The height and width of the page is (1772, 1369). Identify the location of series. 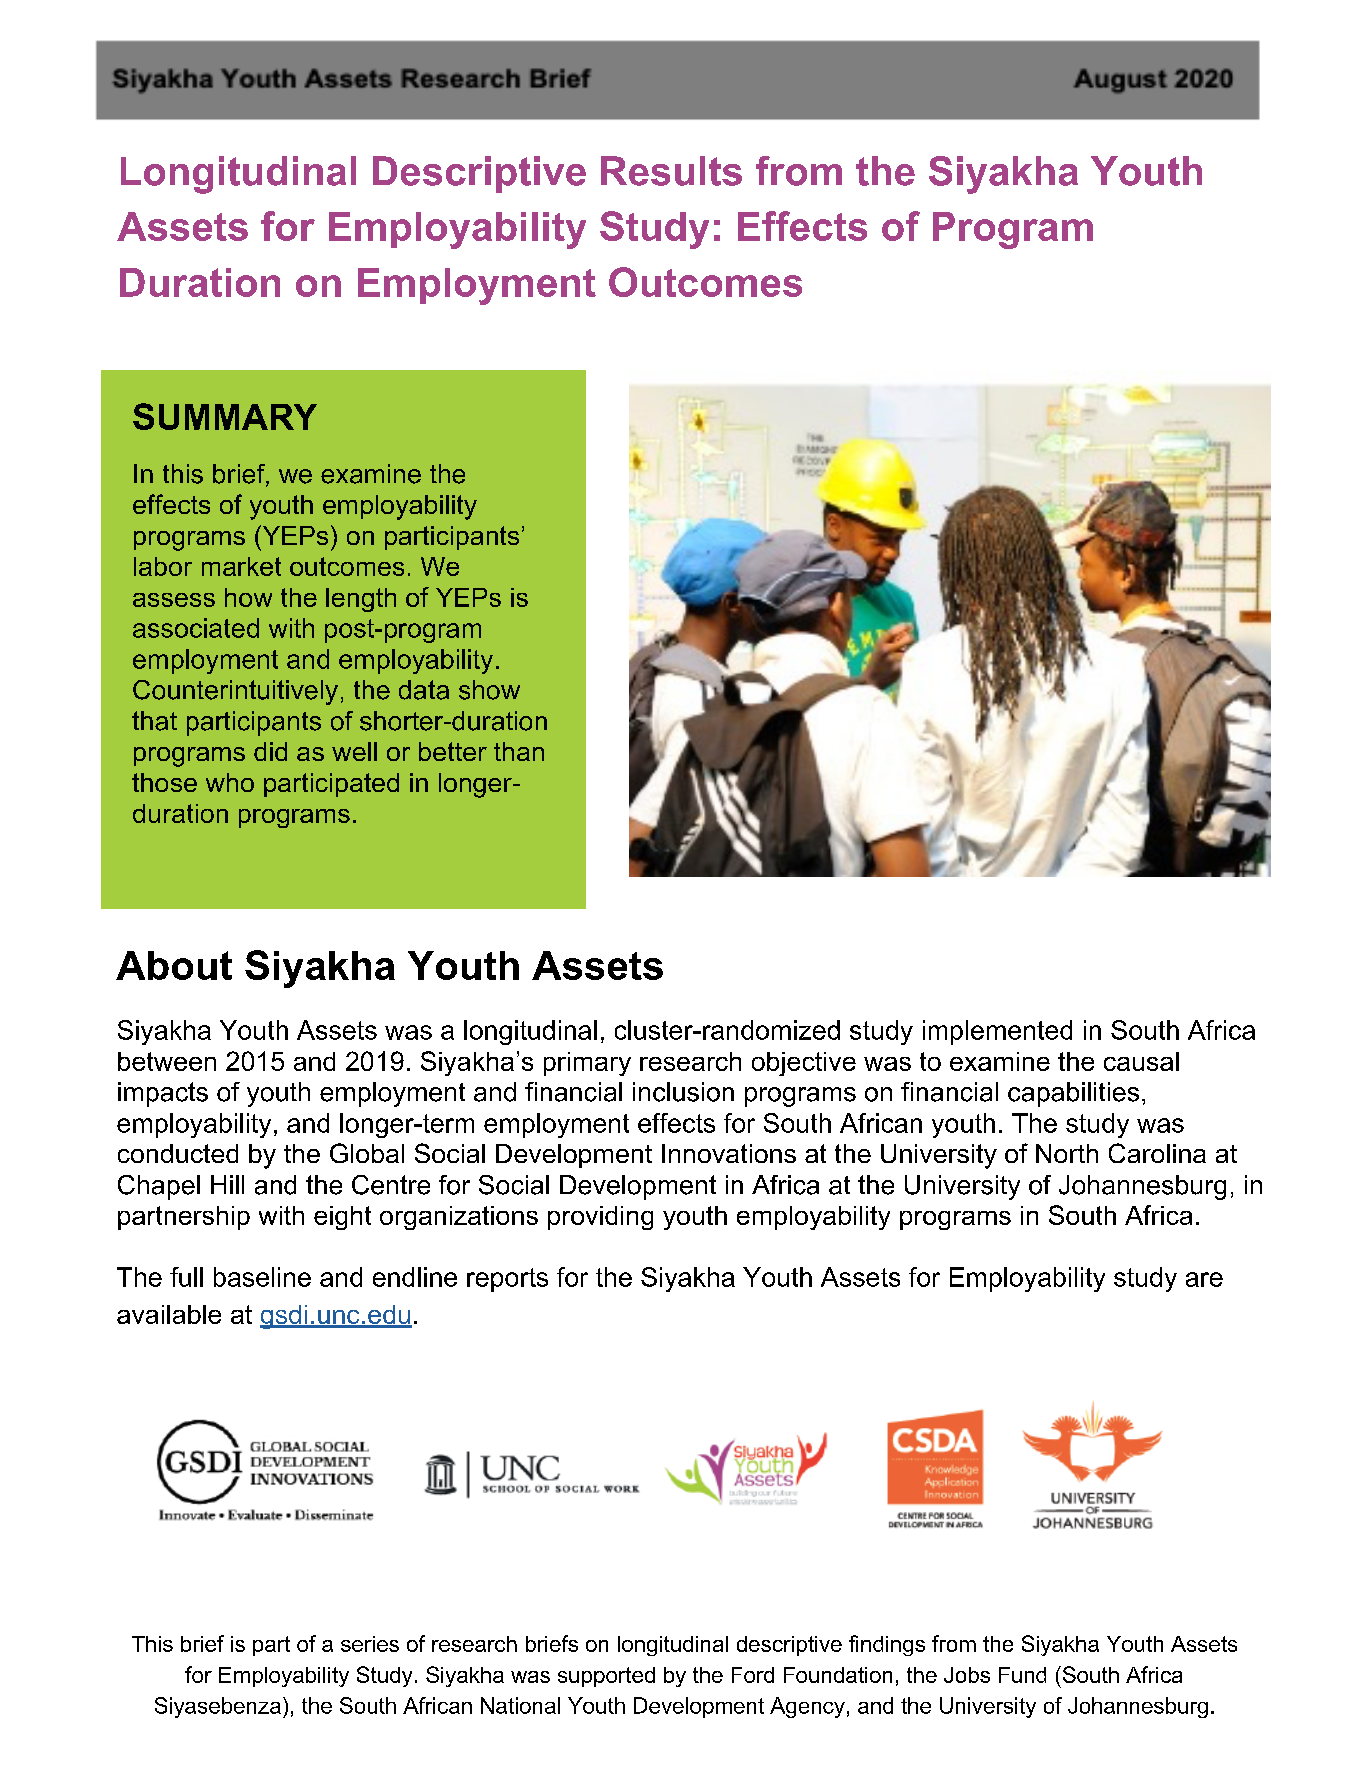
(370, 1644).
